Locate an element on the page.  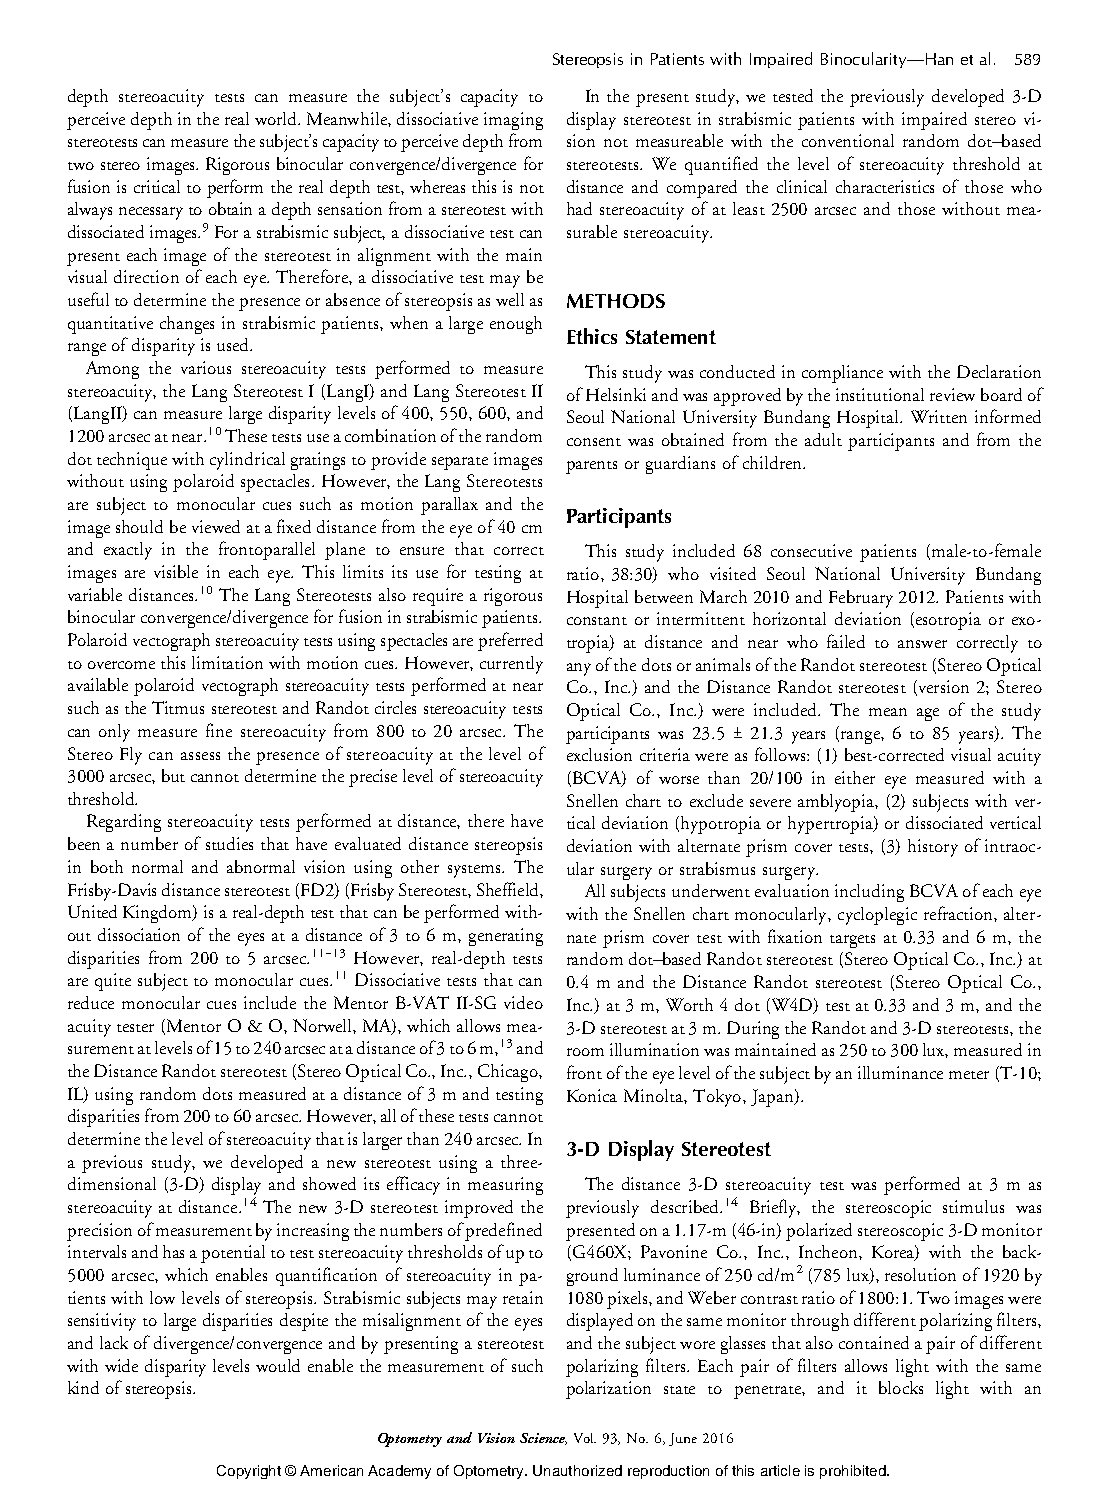
Copyright is located at coordinates (249, 1472).
